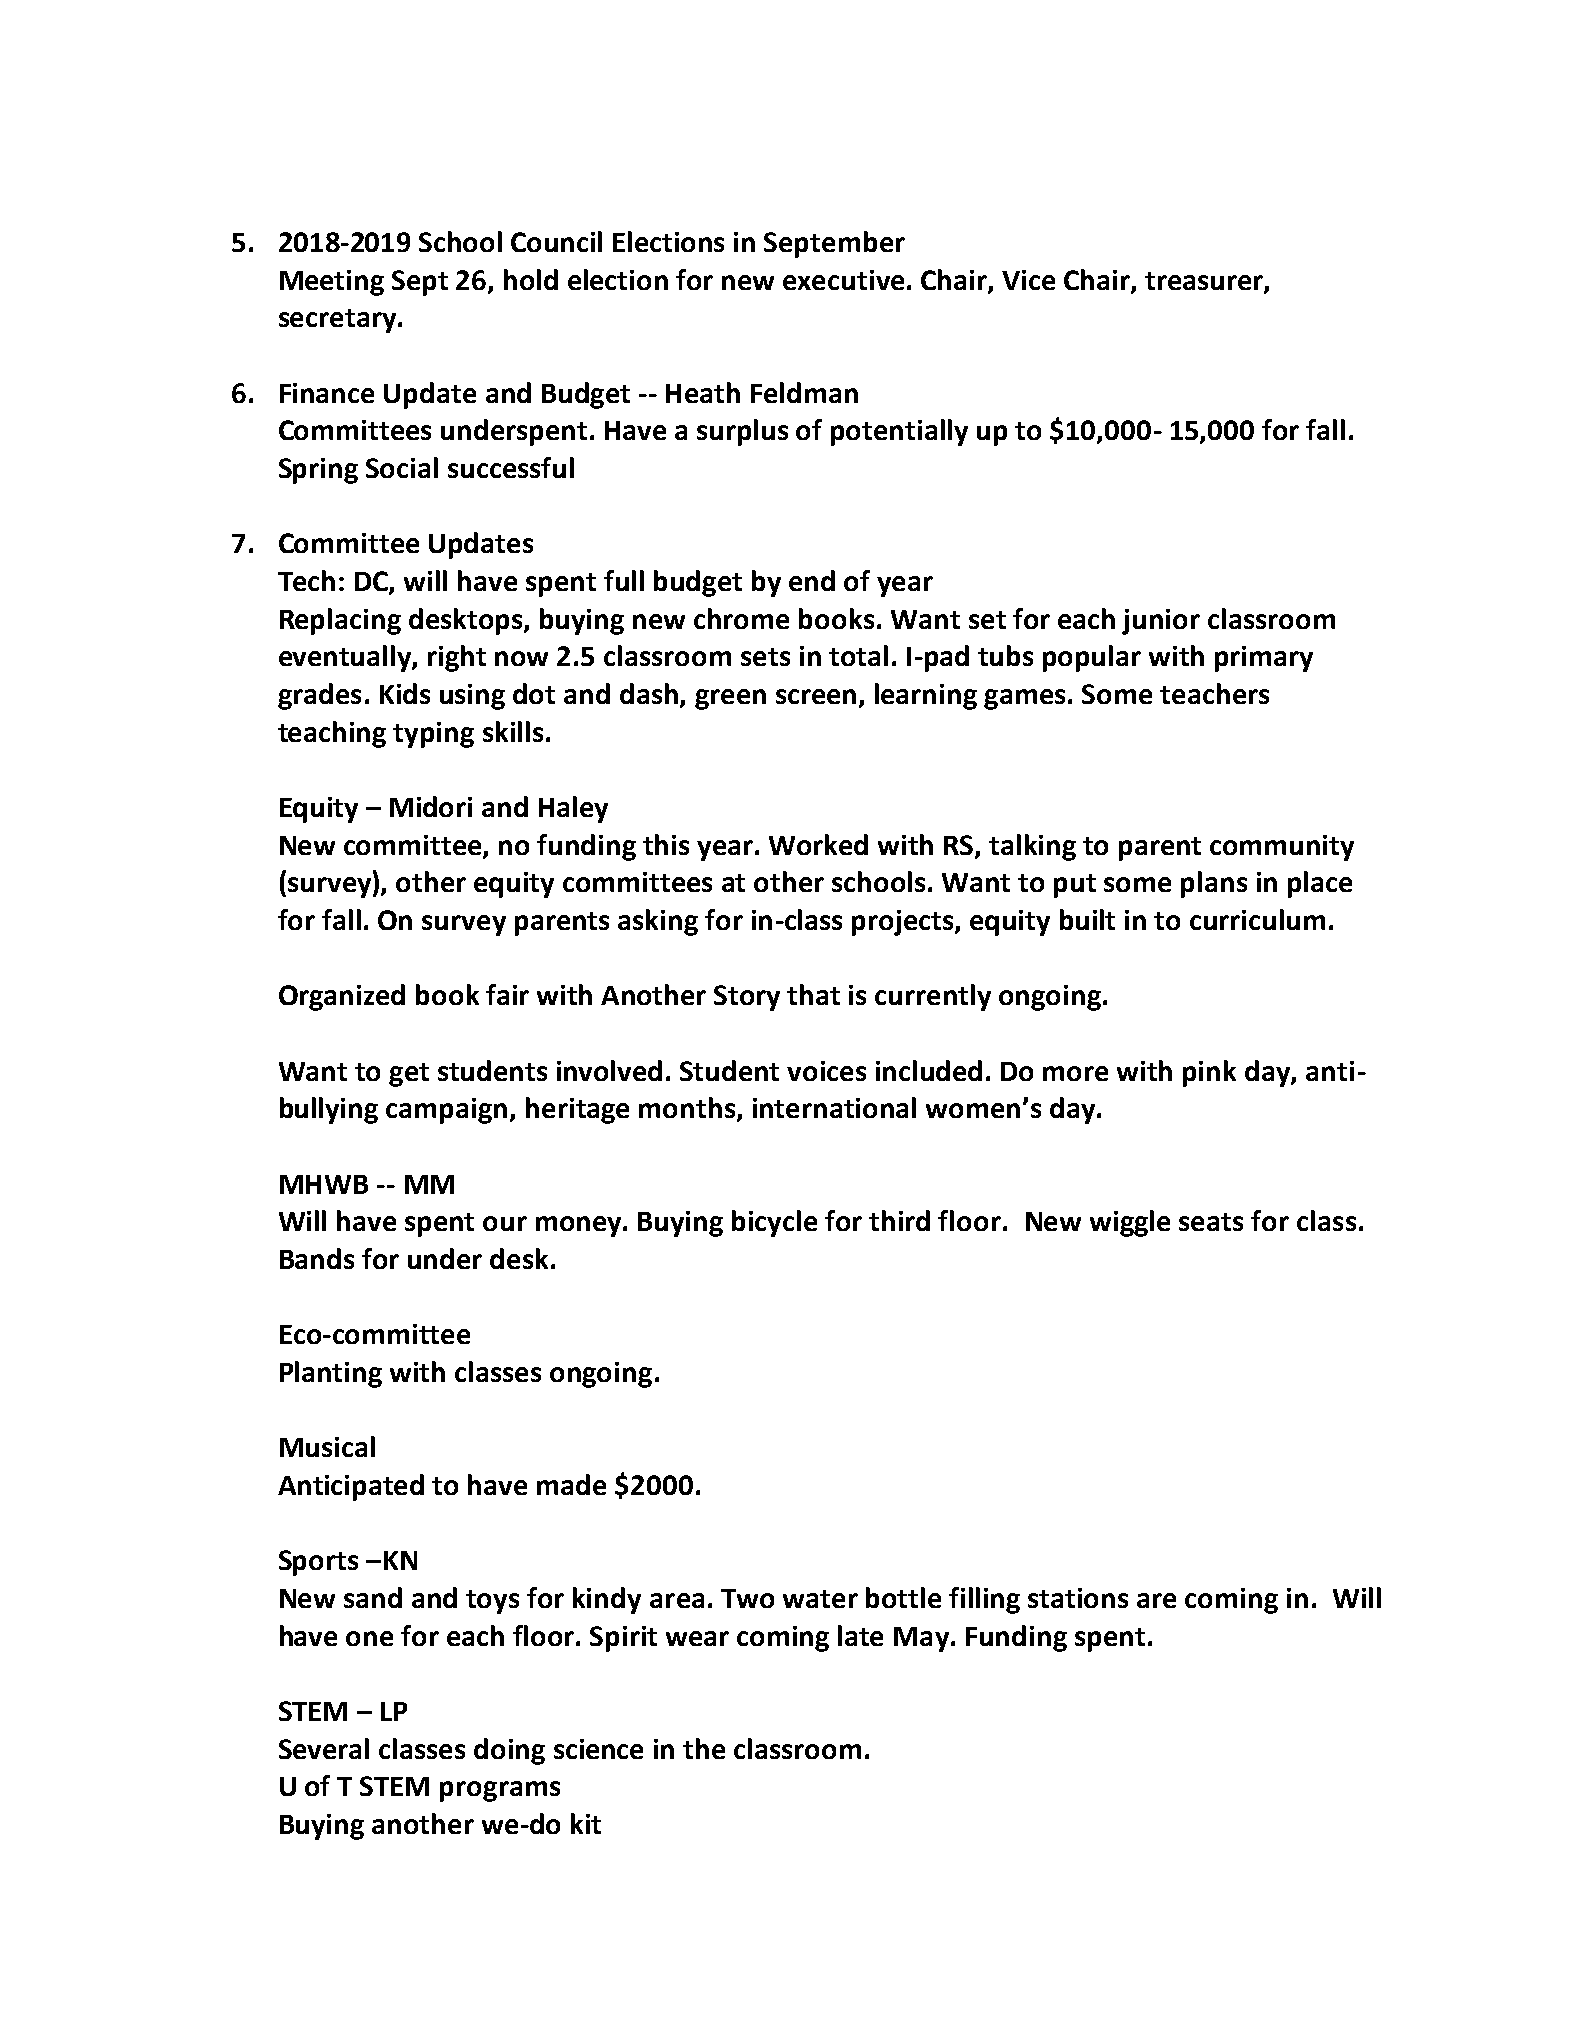 This screenshot has width=1573, height=2036. Describe the element at coordinates (327, 1446) in the screenshot. I see `Musical` at that location.
